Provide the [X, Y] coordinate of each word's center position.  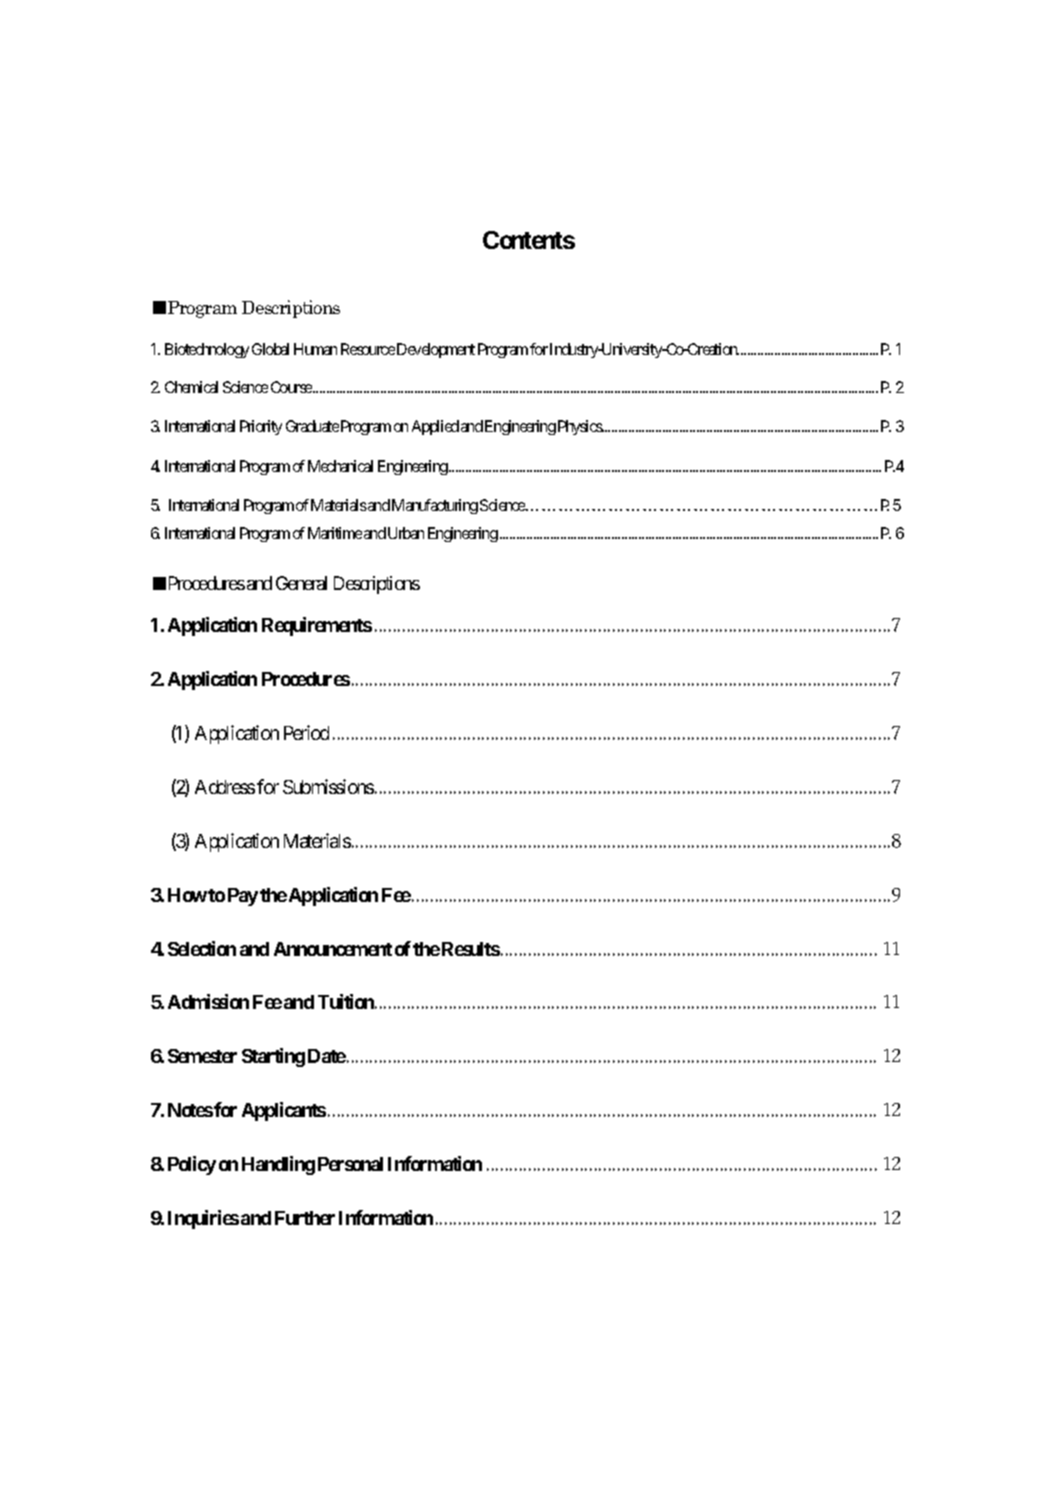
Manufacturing [435, 506]
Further [305, 1218]
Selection [202, 948]
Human [315, 349]
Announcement [333, 949]
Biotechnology [207, 350]
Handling [278, 1165]
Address [225, 787]
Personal [350, 1164]
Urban [406, 533]
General [301, 583]
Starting [273, 1057]
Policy [192, 1165]
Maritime [335, 533]
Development [436, 350]
